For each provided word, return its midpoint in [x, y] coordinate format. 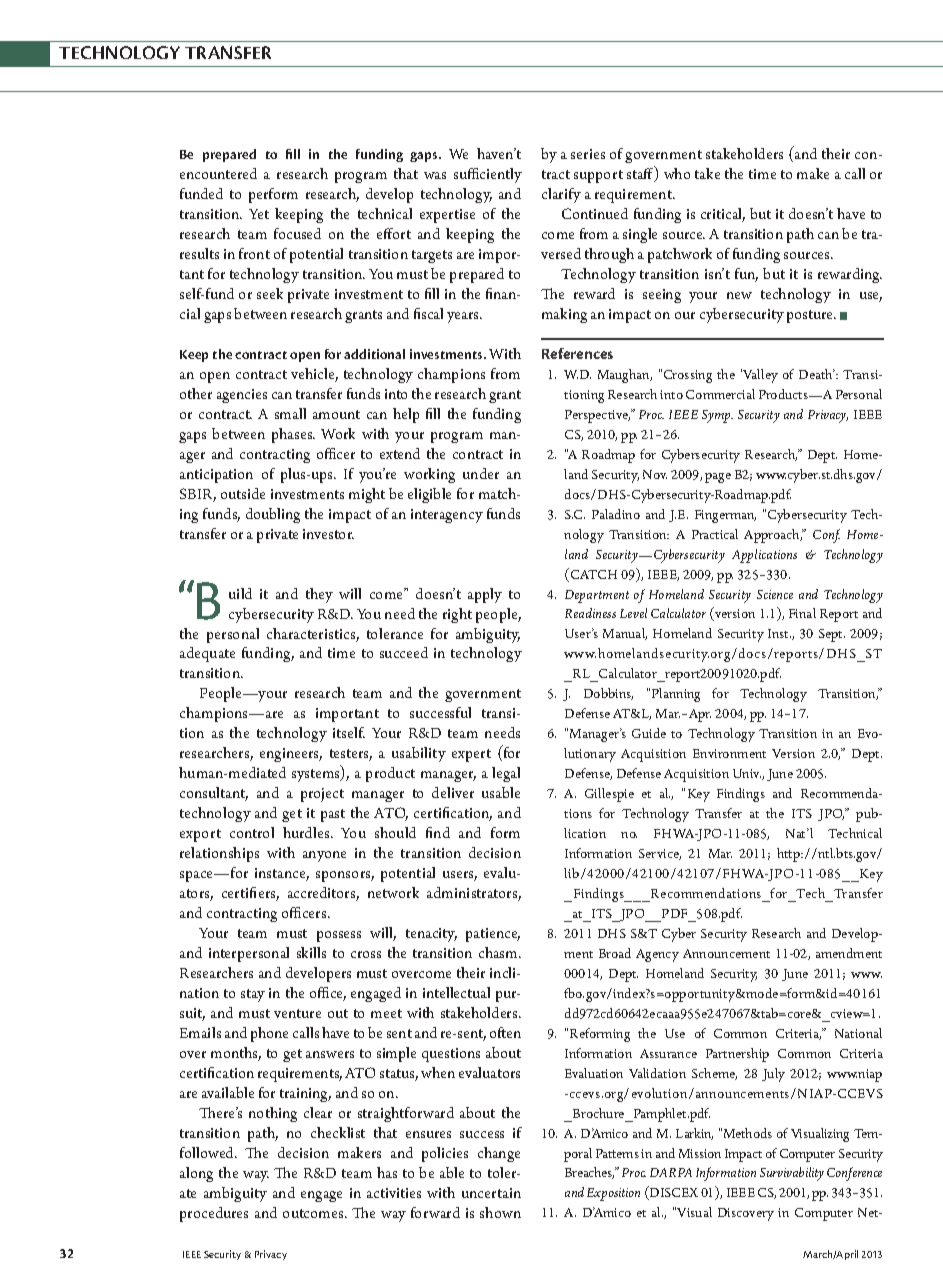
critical [723, 215]
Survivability [792, 1174]
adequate [207, 654]
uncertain [491, 1193]
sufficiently [488, 175]
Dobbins [608, 694]
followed [208, 1152]
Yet [259, 214]
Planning [676, 695]
